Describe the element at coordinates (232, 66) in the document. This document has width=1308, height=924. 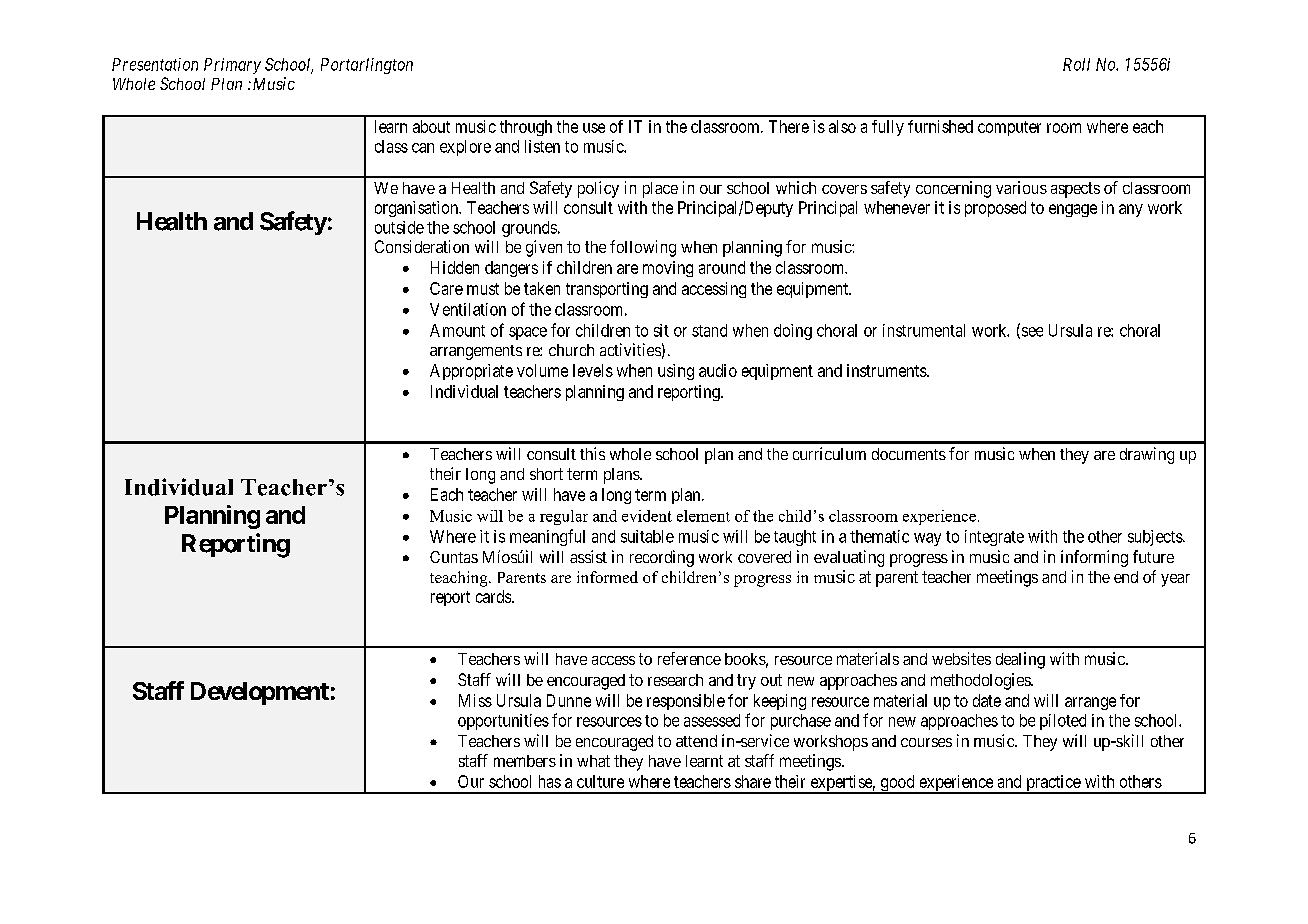
I see `Primary` at that location.
